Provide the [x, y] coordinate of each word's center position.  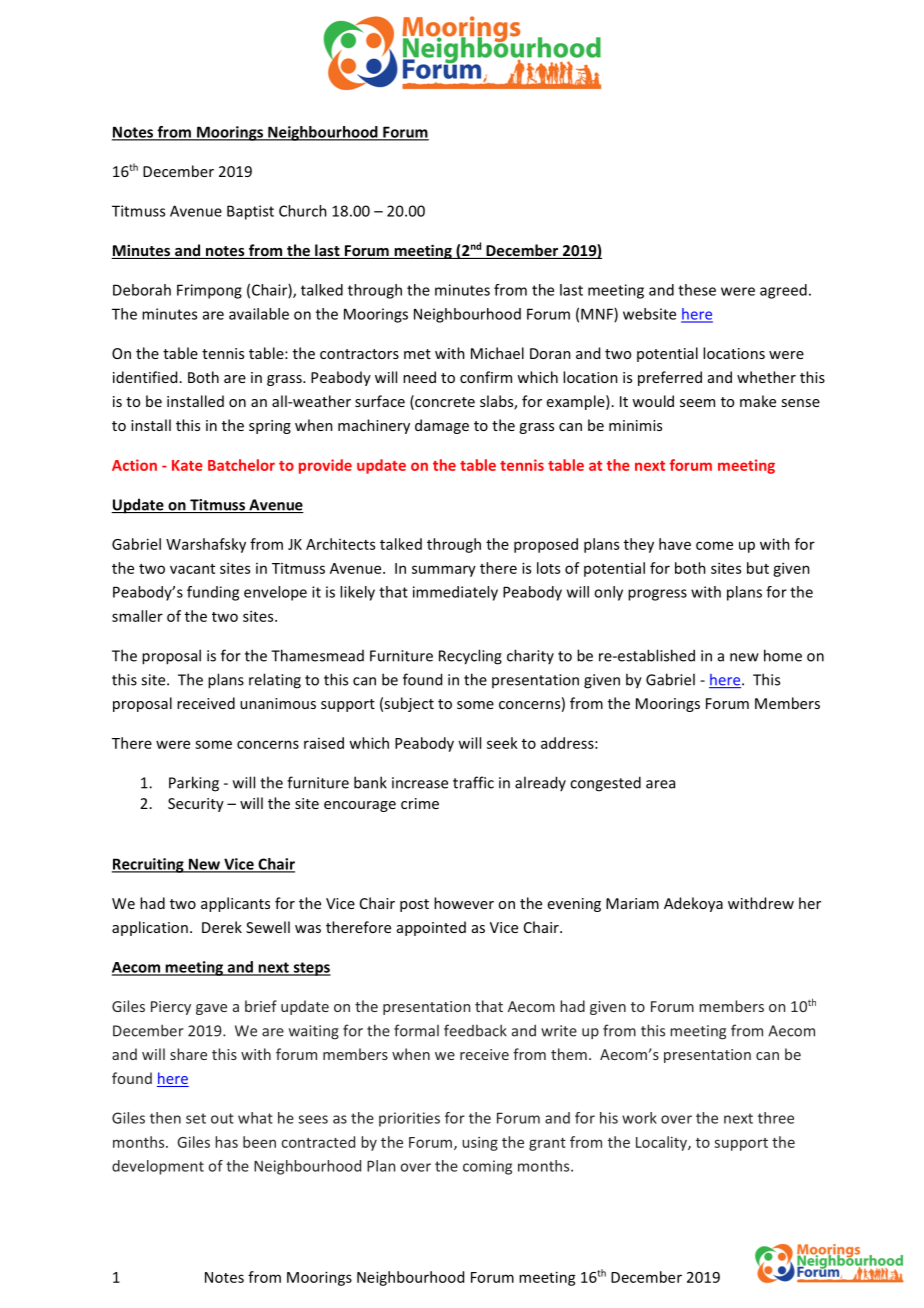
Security [196, 805]
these [697, 290]
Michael [497, 353]
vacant [192, 569]
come [714, 545]
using [480, 1144]
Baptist [250, 212]
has [226, 1142]
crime [420, 803]
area [660, 784]
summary [444, 571]
